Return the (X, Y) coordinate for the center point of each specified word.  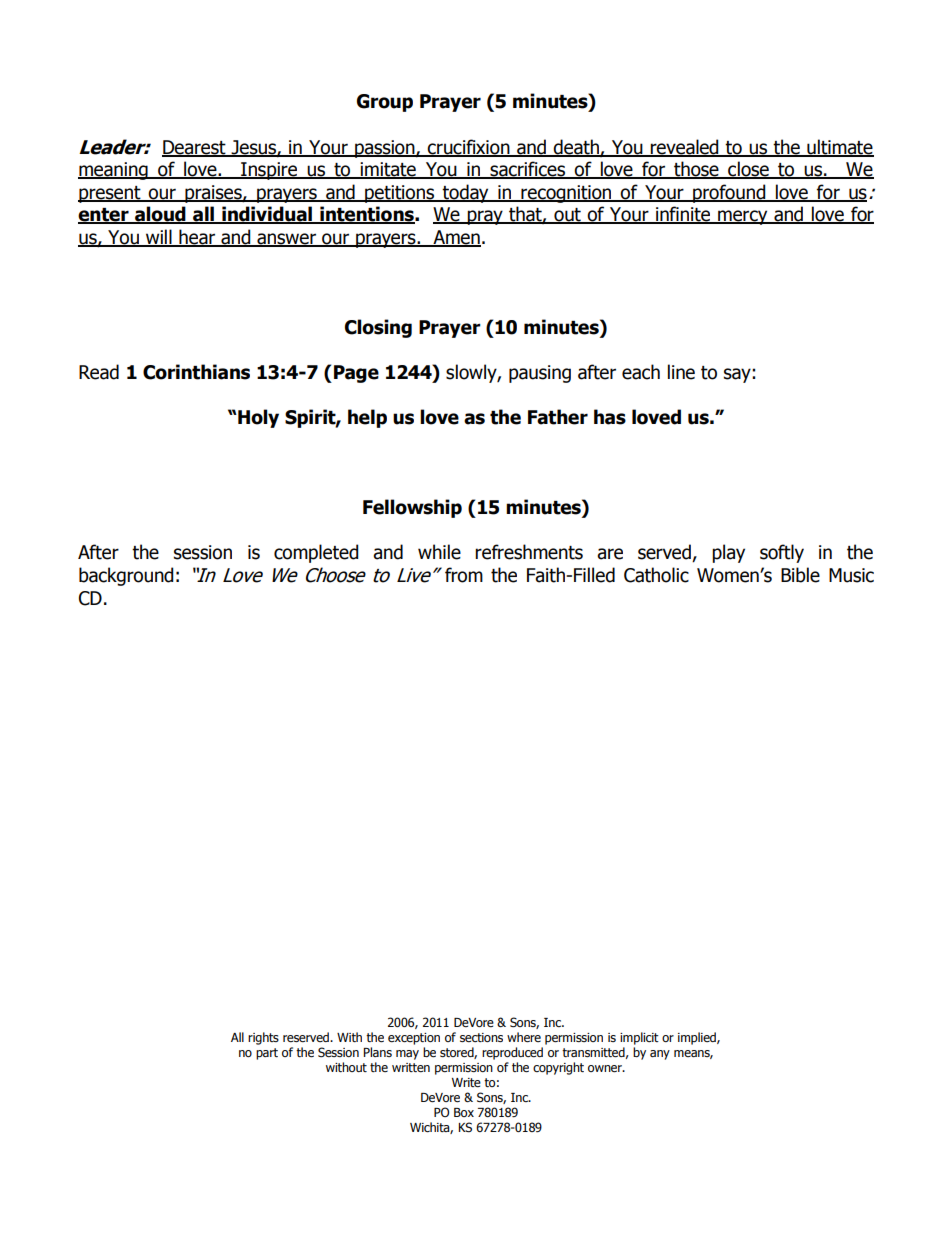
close (748, 170)
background (126, 576)
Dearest (195, 148)
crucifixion (469, 147)
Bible (800, 575)
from (464, 575)
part (267, 1054)
